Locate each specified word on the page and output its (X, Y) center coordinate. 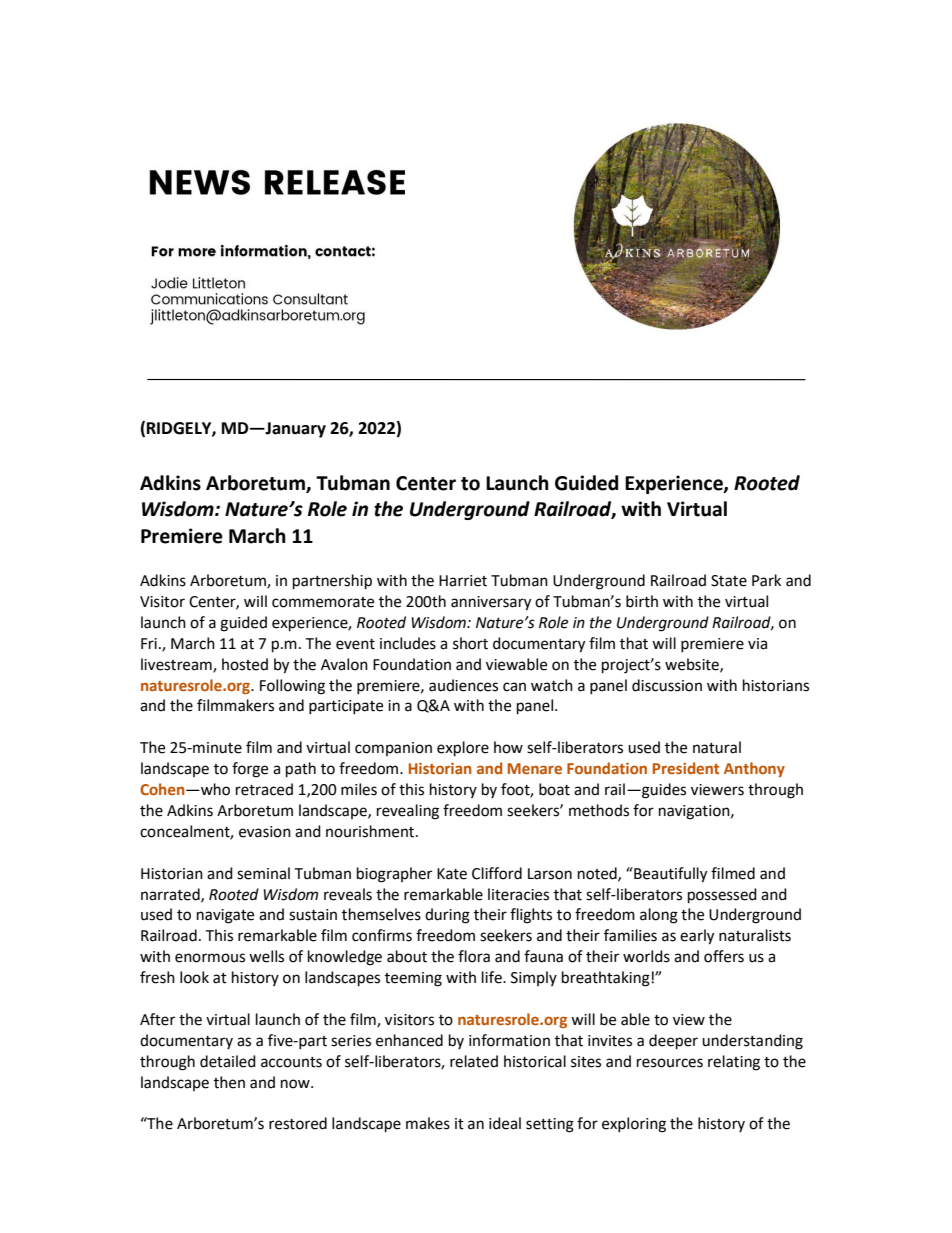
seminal (263, 873)
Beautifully (669, 875)
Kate (452, 874)
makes (428, 1123)
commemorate (323, 602)
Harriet (463, 581)
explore (463, 749)
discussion (667, 685)
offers (724, 956)
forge (250, 770)
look (194, 977)
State (729, 581)
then (229, 1082)
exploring (634, 1125)
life (493, 977)
